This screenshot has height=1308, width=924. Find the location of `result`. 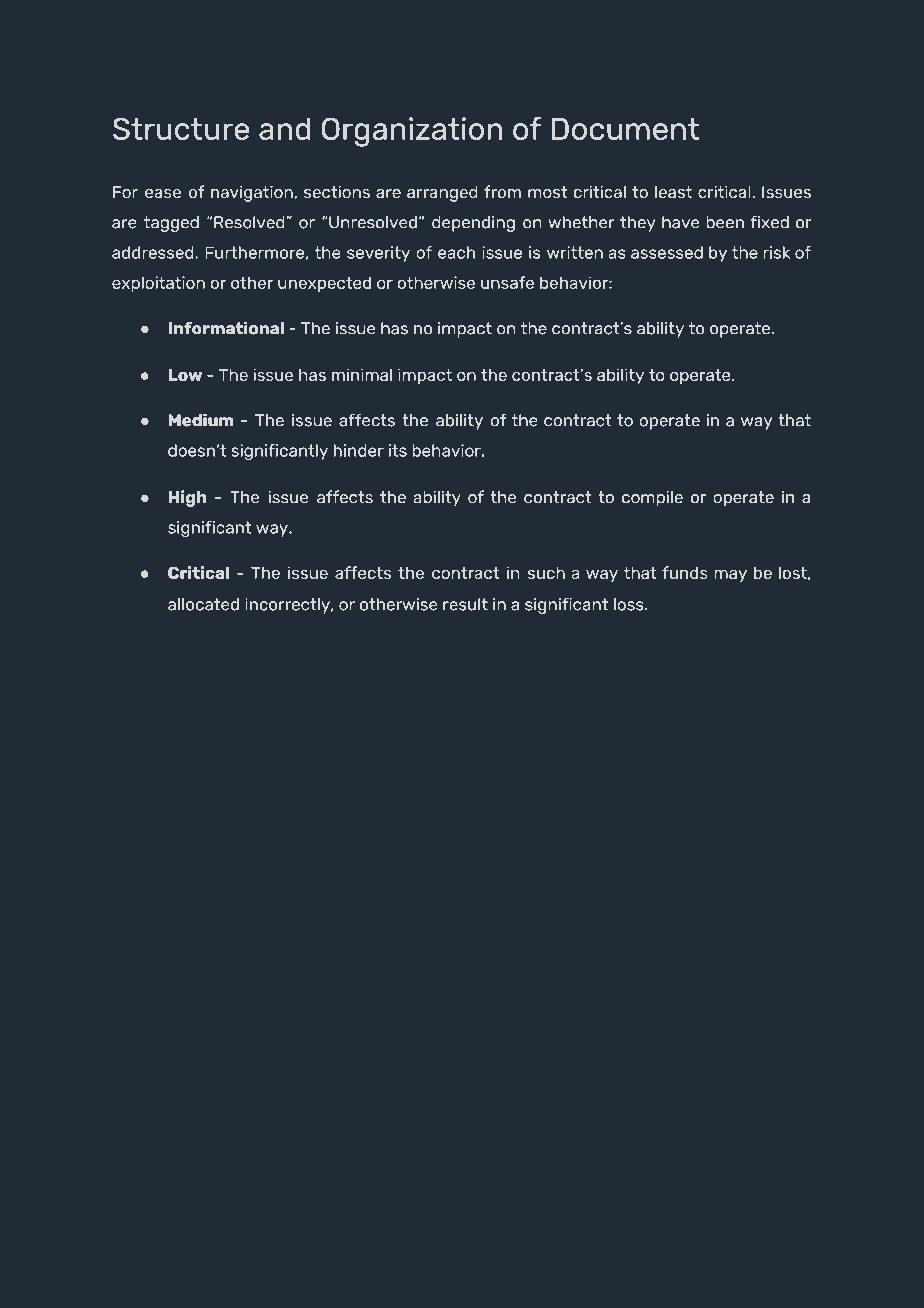

result is located at coordinates (465, 604).
